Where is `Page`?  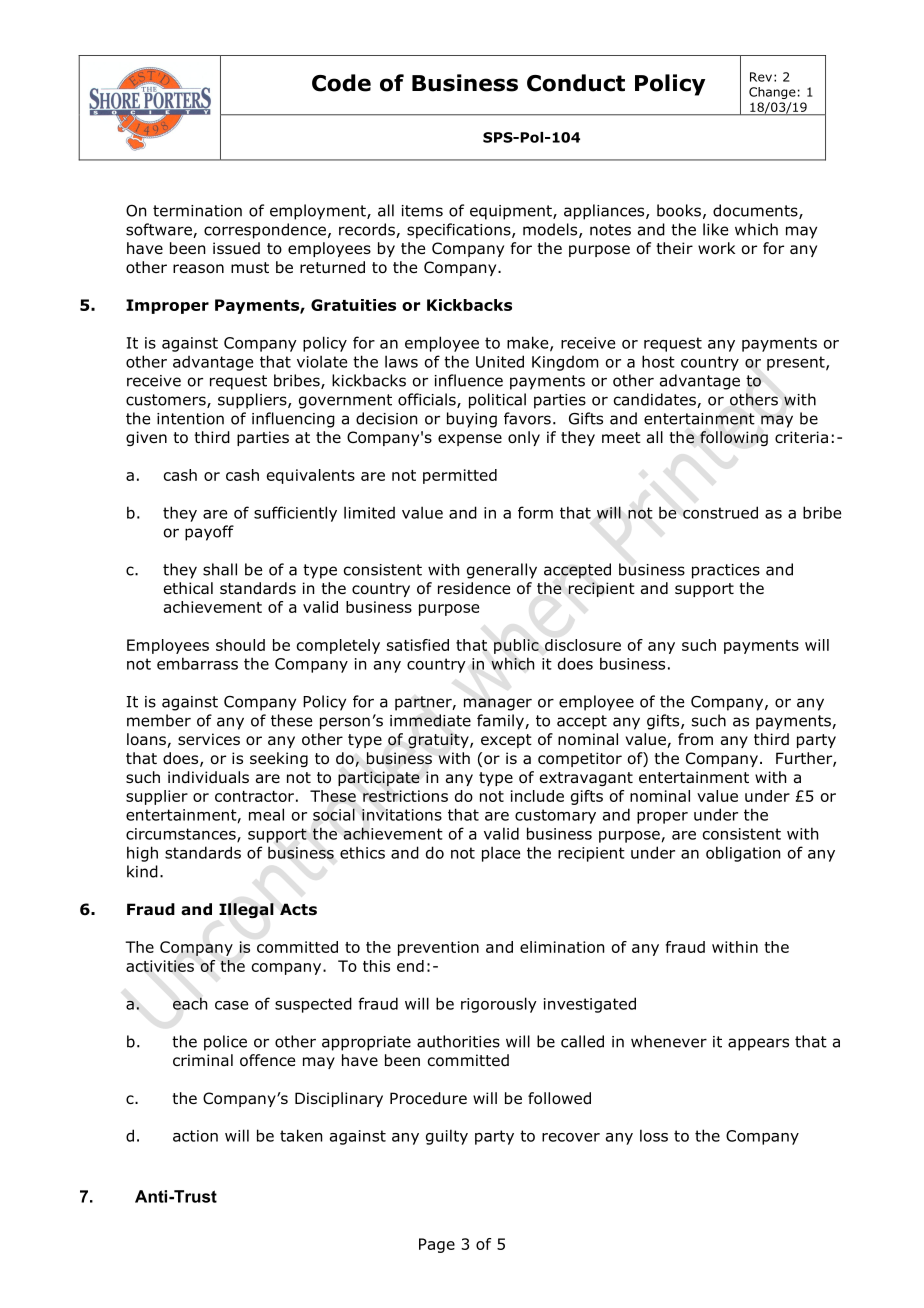 Page is located at coordinates (437, 1245).
